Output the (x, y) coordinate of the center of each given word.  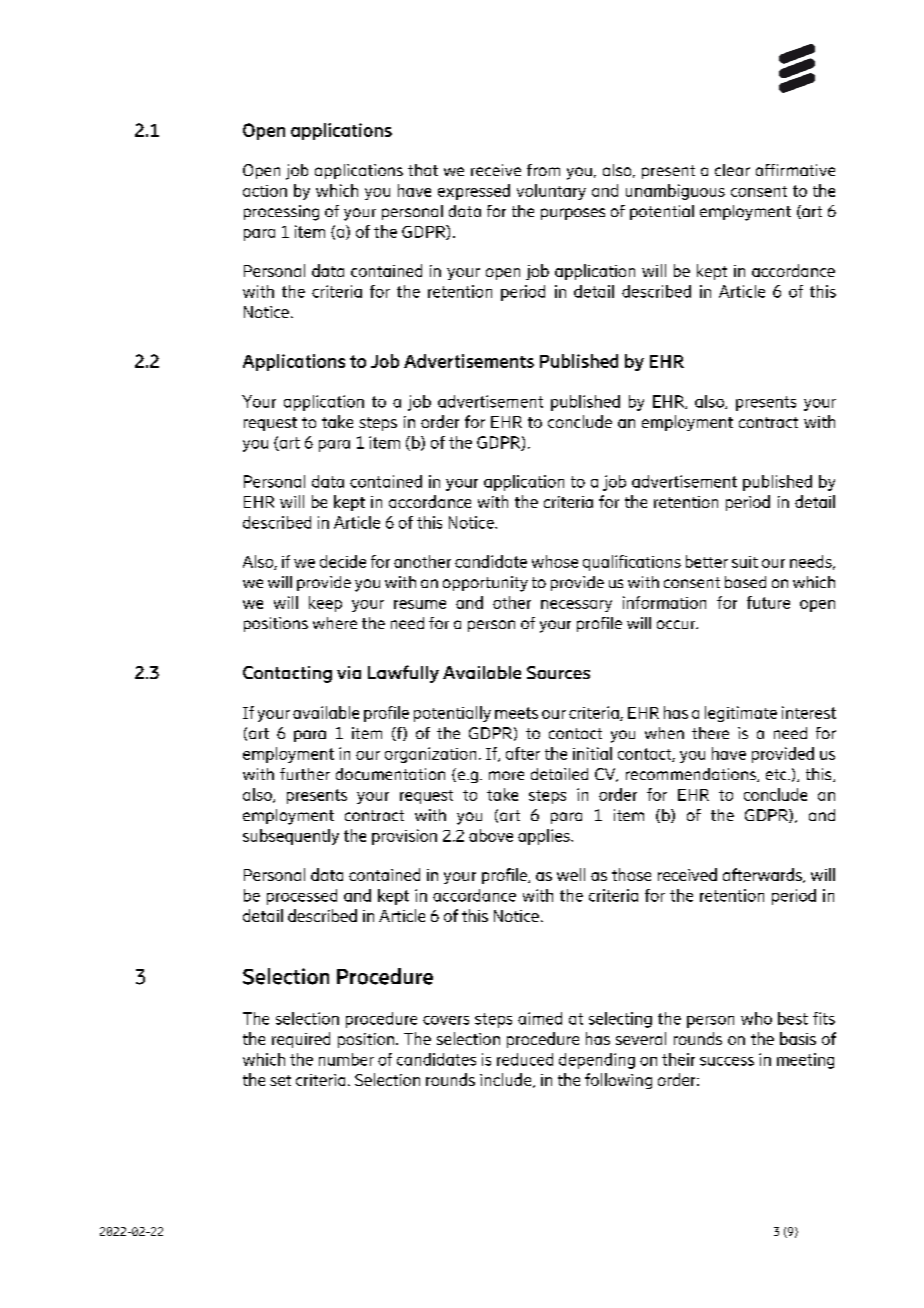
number (346, 1059)
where (335, 623)
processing (281, 213)
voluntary (551, 192)
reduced (525, 1059)
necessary (576, 606)
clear (732, 170)
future (768, 602)
